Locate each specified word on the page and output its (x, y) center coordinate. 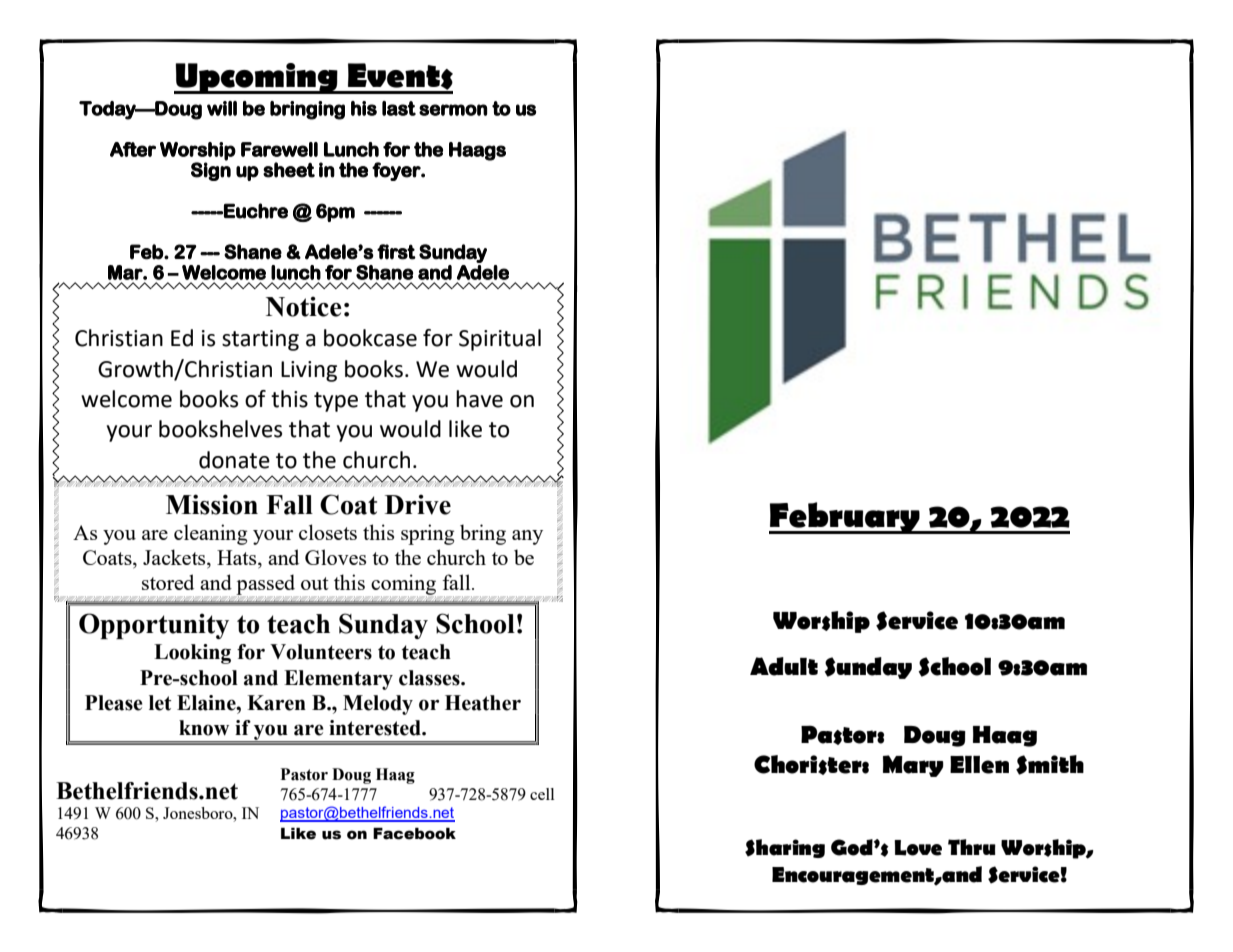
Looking (192, 654)
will (222, 108)
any (527, 537)
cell (542, 794)
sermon (453, 110)
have (479, 399)
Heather (483, 703)
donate (234, 460)
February (845, 518)
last (399, 108)
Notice (304, 306)
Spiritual (500, 340)
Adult (784, 666)
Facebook (414, 834)
